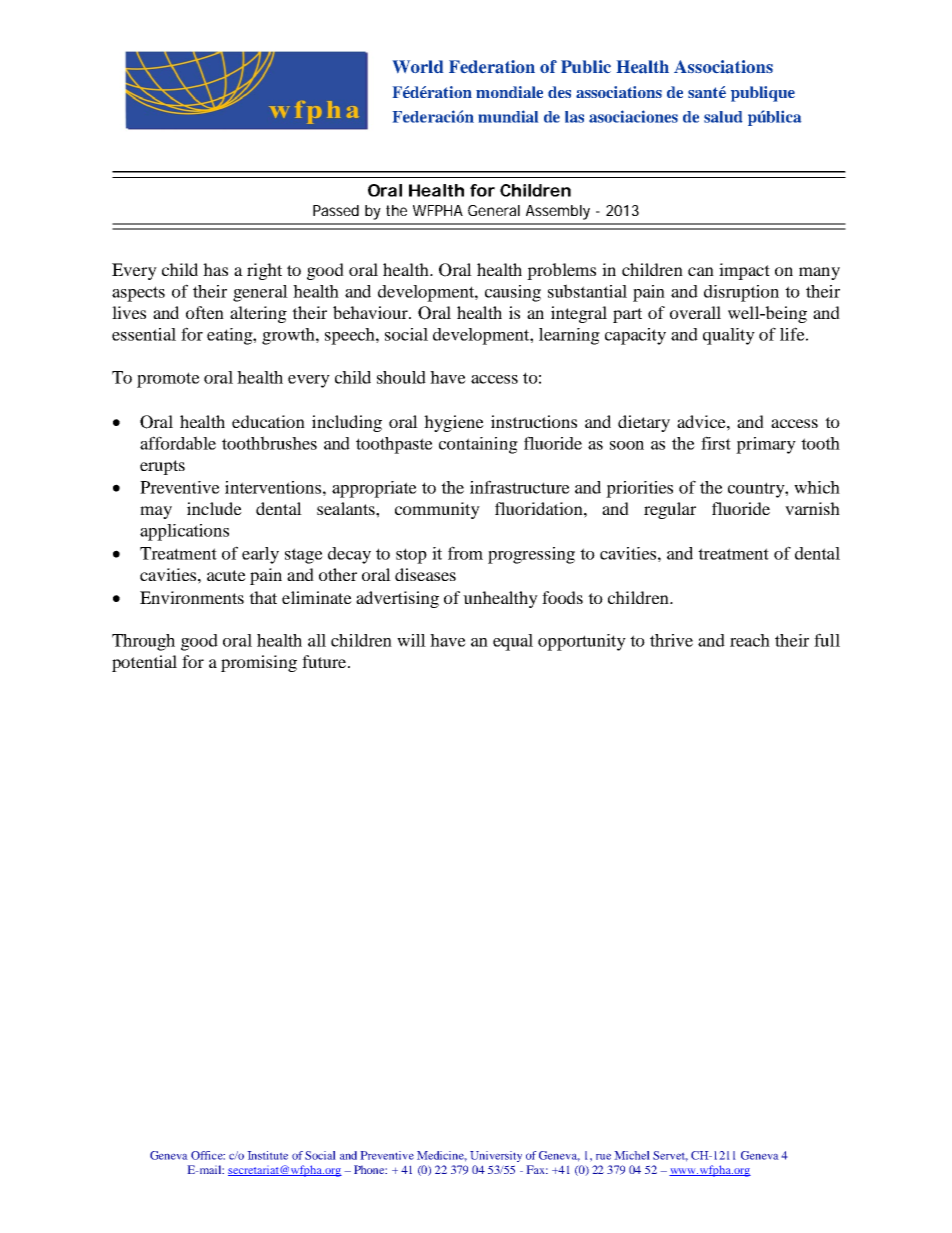  What do you see at coordinates (192, 597) in the screenshot?
I see `Environments` at bounding box center [192, 597].
